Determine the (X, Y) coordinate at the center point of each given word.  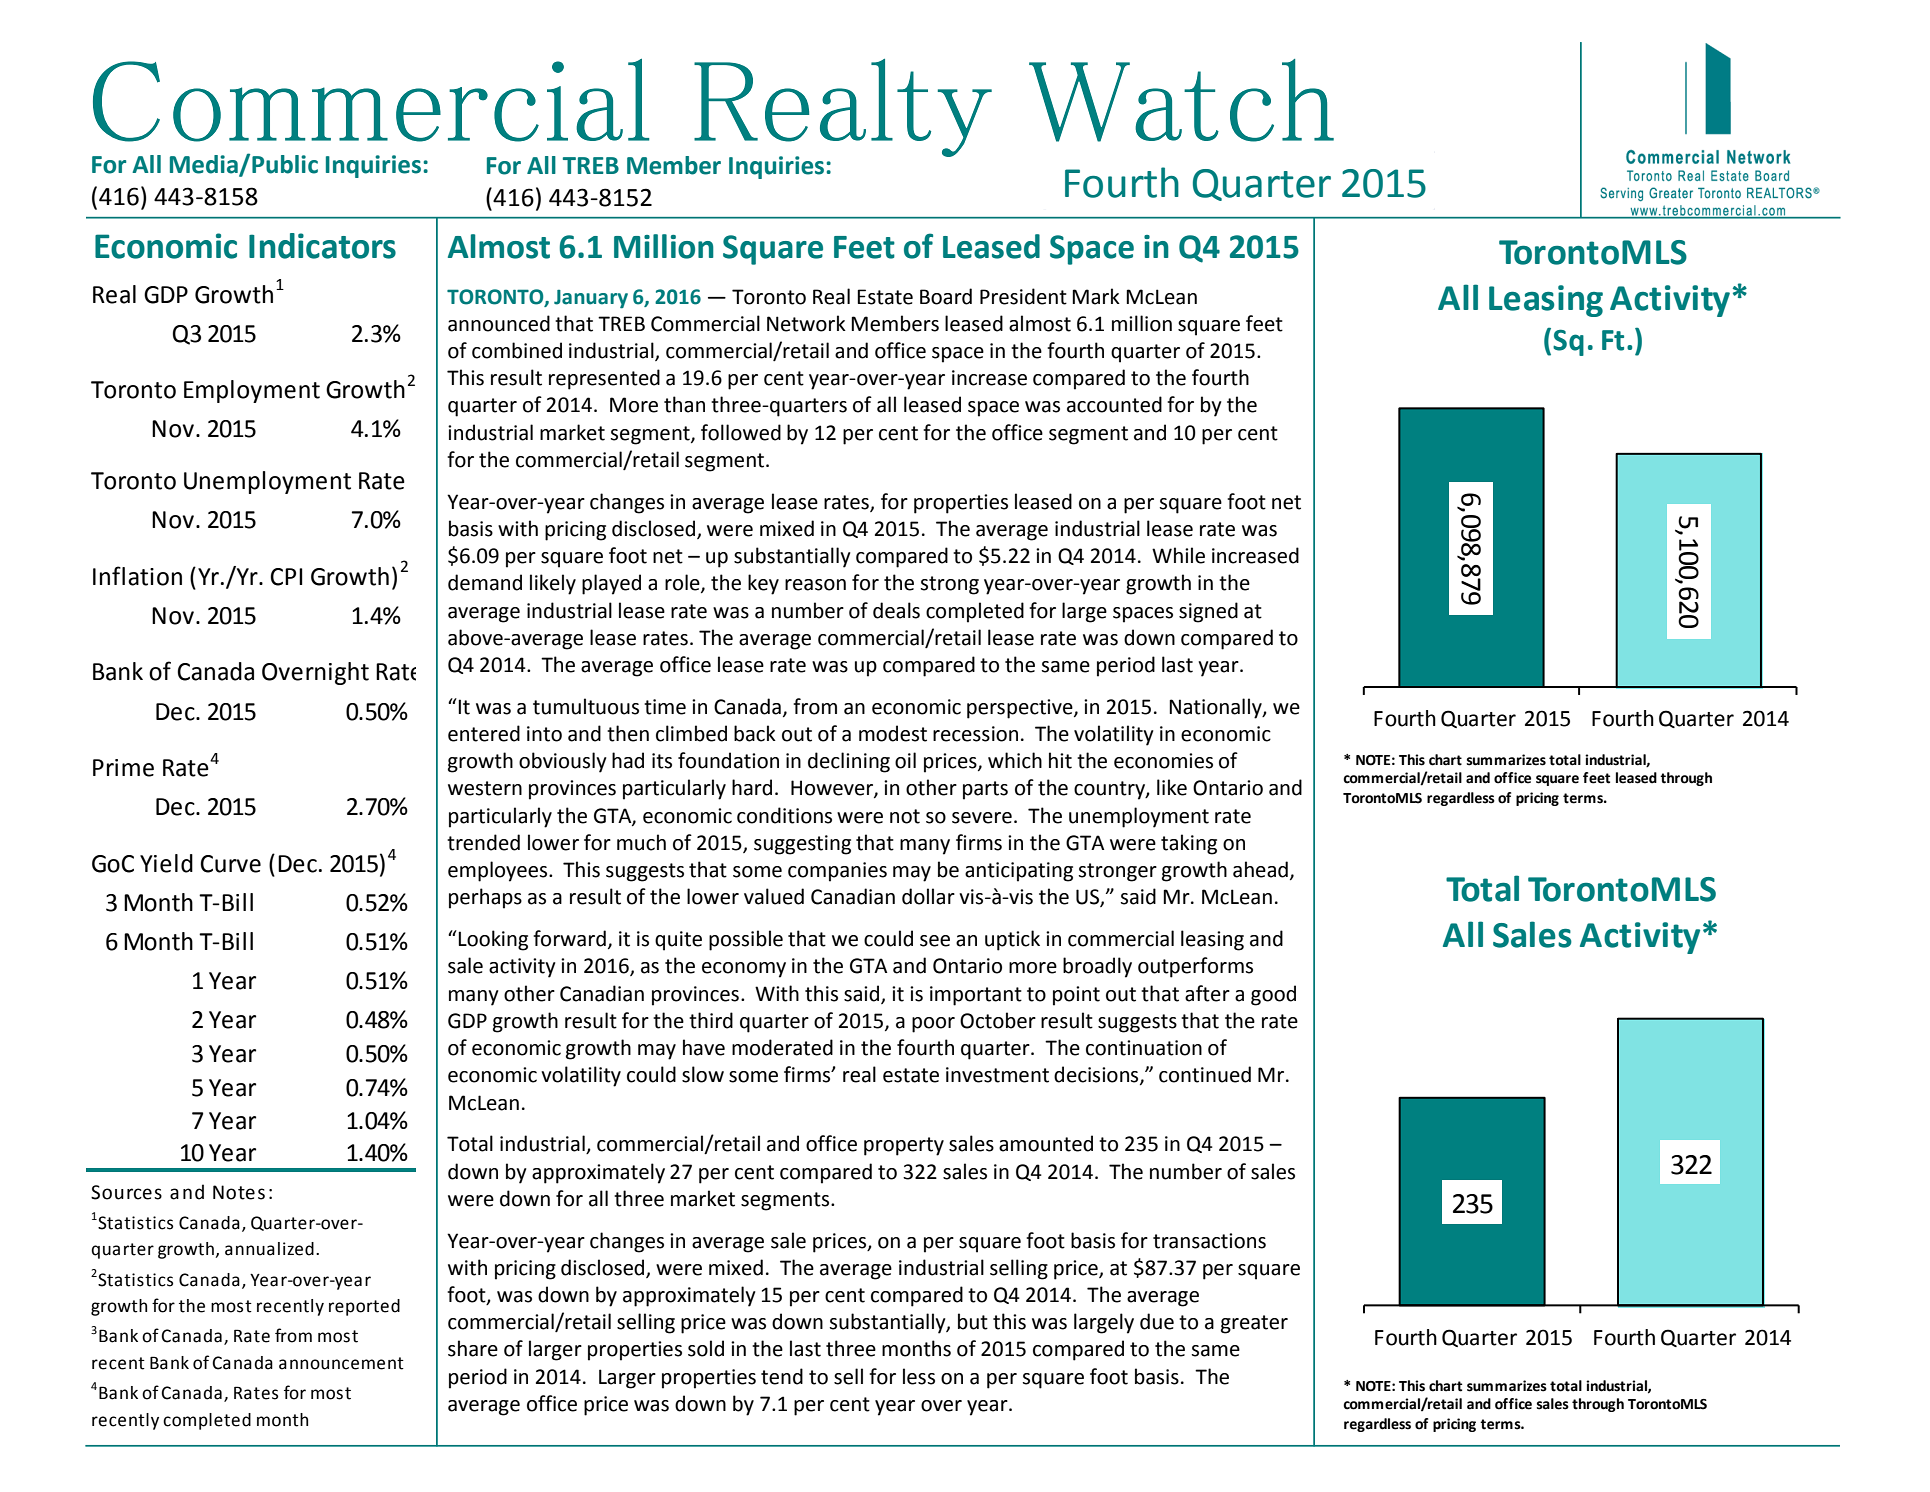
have (704, 1047)
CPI (286, 577)
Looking (493, 940)
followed (741, 432)
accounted (1114, 404)
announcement (341, 1363)
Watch (1181, 100)
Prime (123, 768)
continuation (1144, 1048)
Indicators (322, 246)
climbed (691, 733)
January (591, 299)
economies (1163, 761)
